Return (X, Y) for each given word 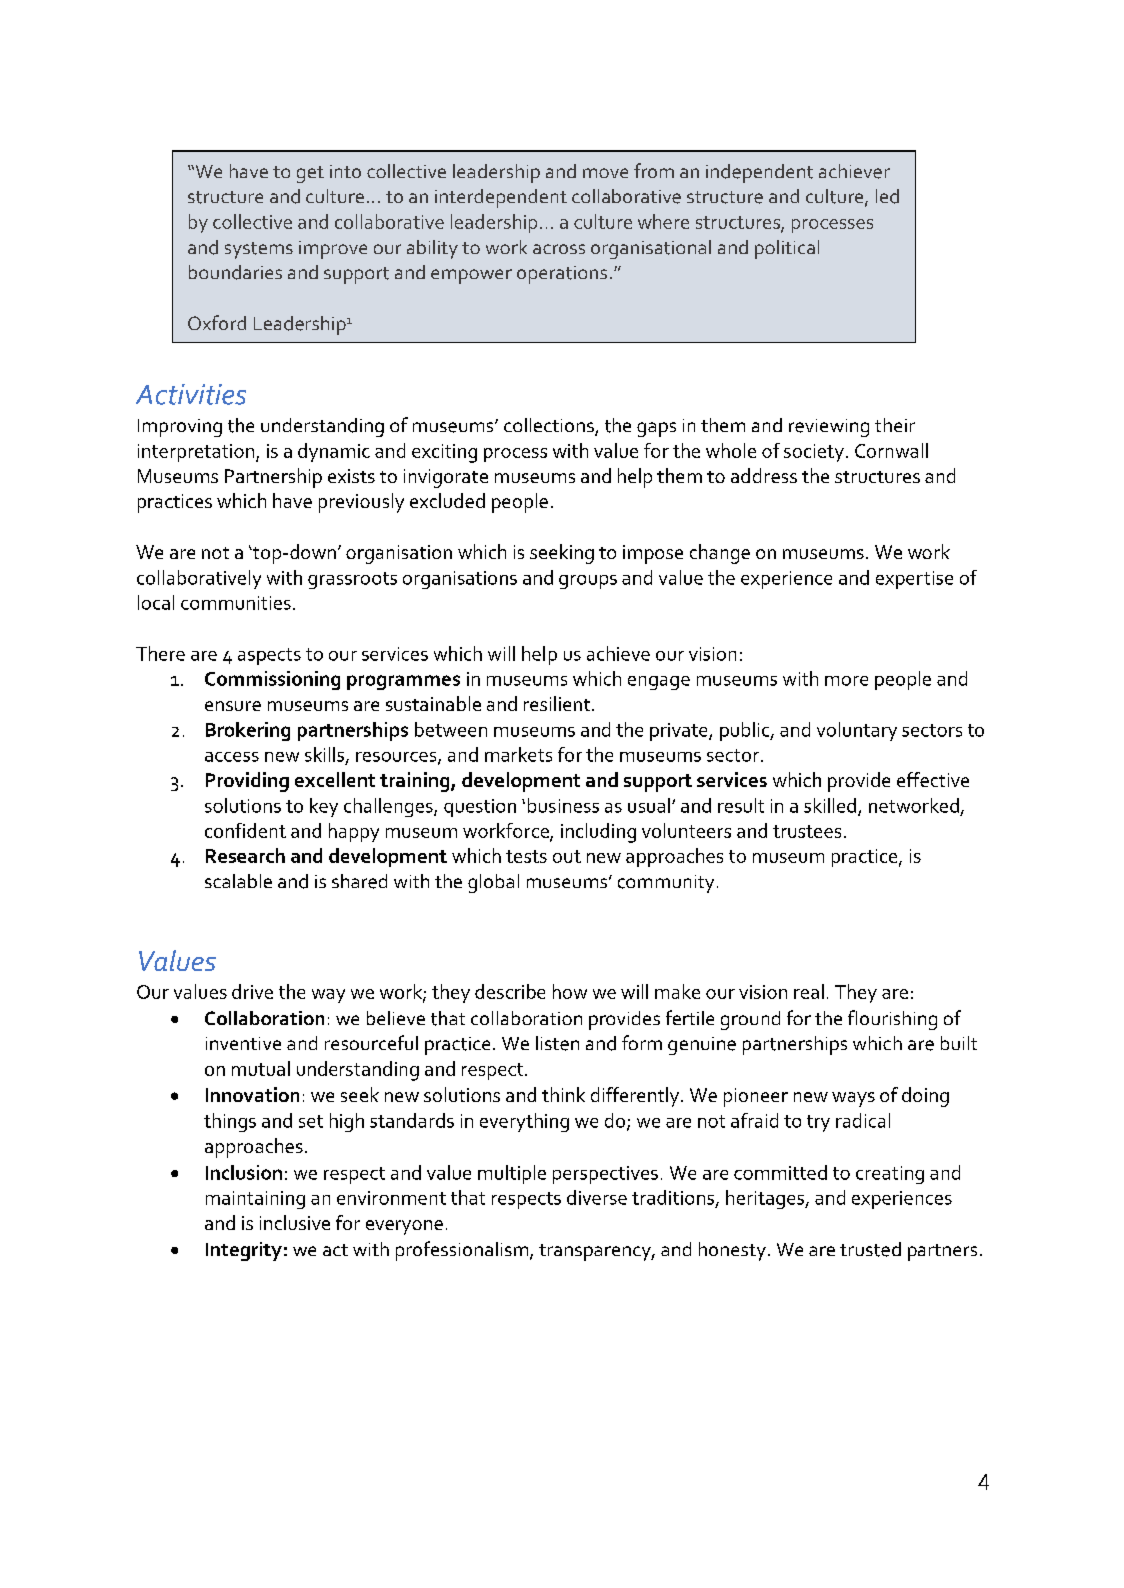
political (787, 249)
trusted (870, 1249)
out (567, 856)
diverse (597, 1197)
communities (236, 603)
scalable (238, 881)
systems (259, 250)
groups (588, 582)
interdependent (501, 198)
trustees (807, 831)
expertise (914, 580)
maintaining (255, 1200)
